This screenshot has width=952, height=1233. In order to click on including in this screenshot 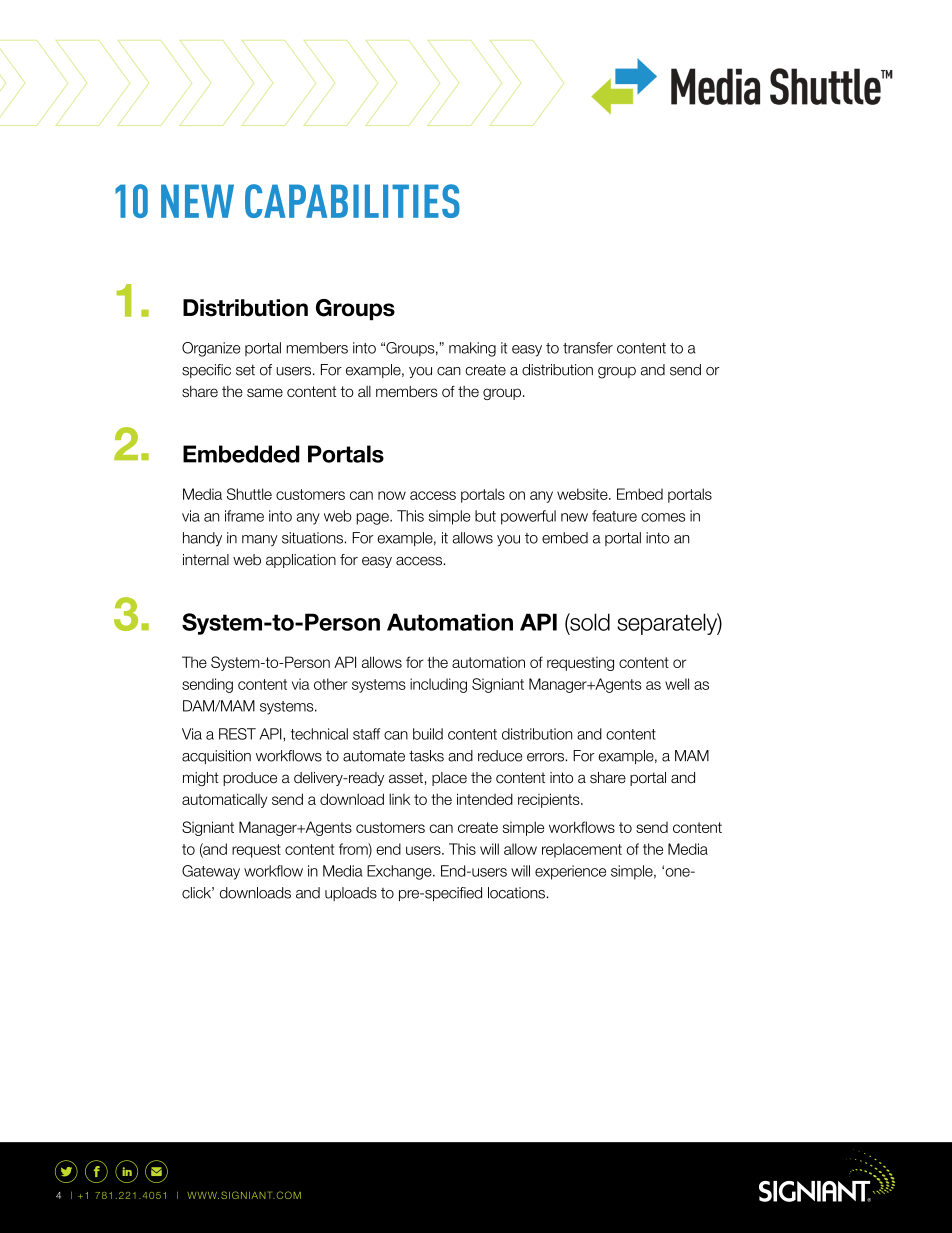, I will do `click(438, 685)`.
